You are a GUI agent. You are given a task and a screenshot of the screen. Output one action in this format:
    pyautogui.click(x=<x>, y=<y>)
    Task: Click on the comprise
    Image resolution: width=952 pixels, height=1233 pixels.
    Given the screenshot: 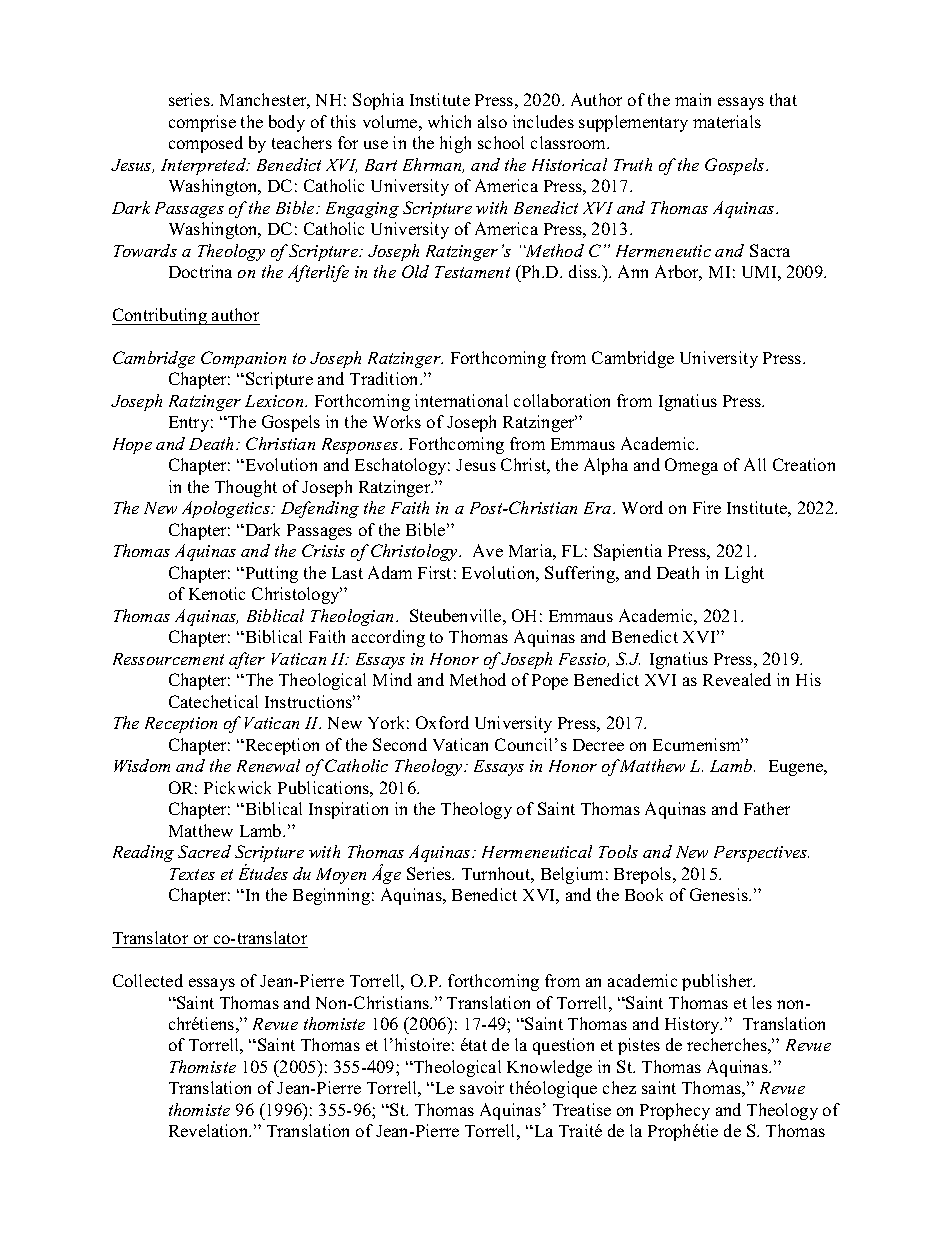 What is the action you would take?
    pyautogui.click(x=202, y=123)
